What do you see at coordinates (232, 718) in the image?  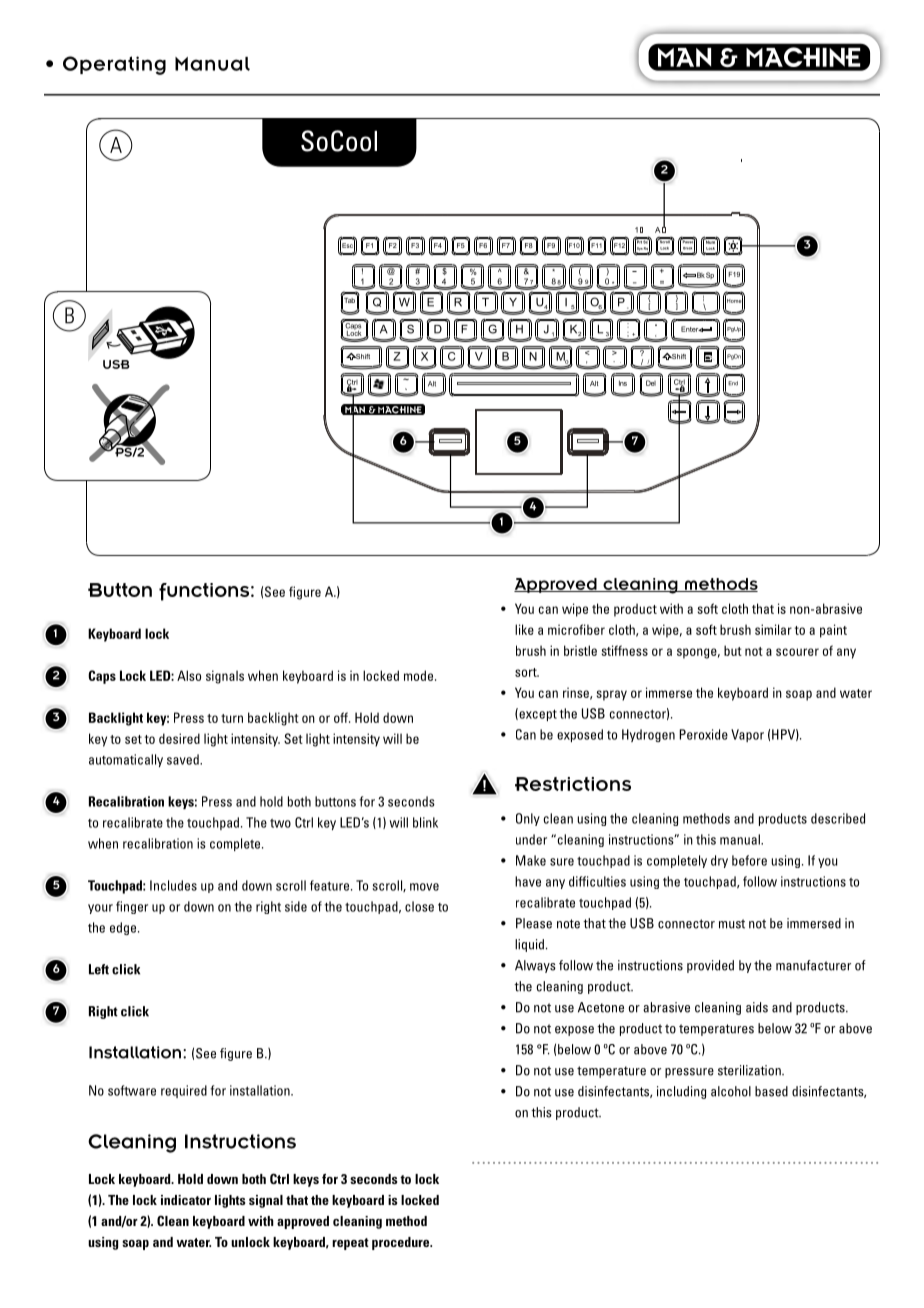 I see `turn` at bounding box center [232, 718].
